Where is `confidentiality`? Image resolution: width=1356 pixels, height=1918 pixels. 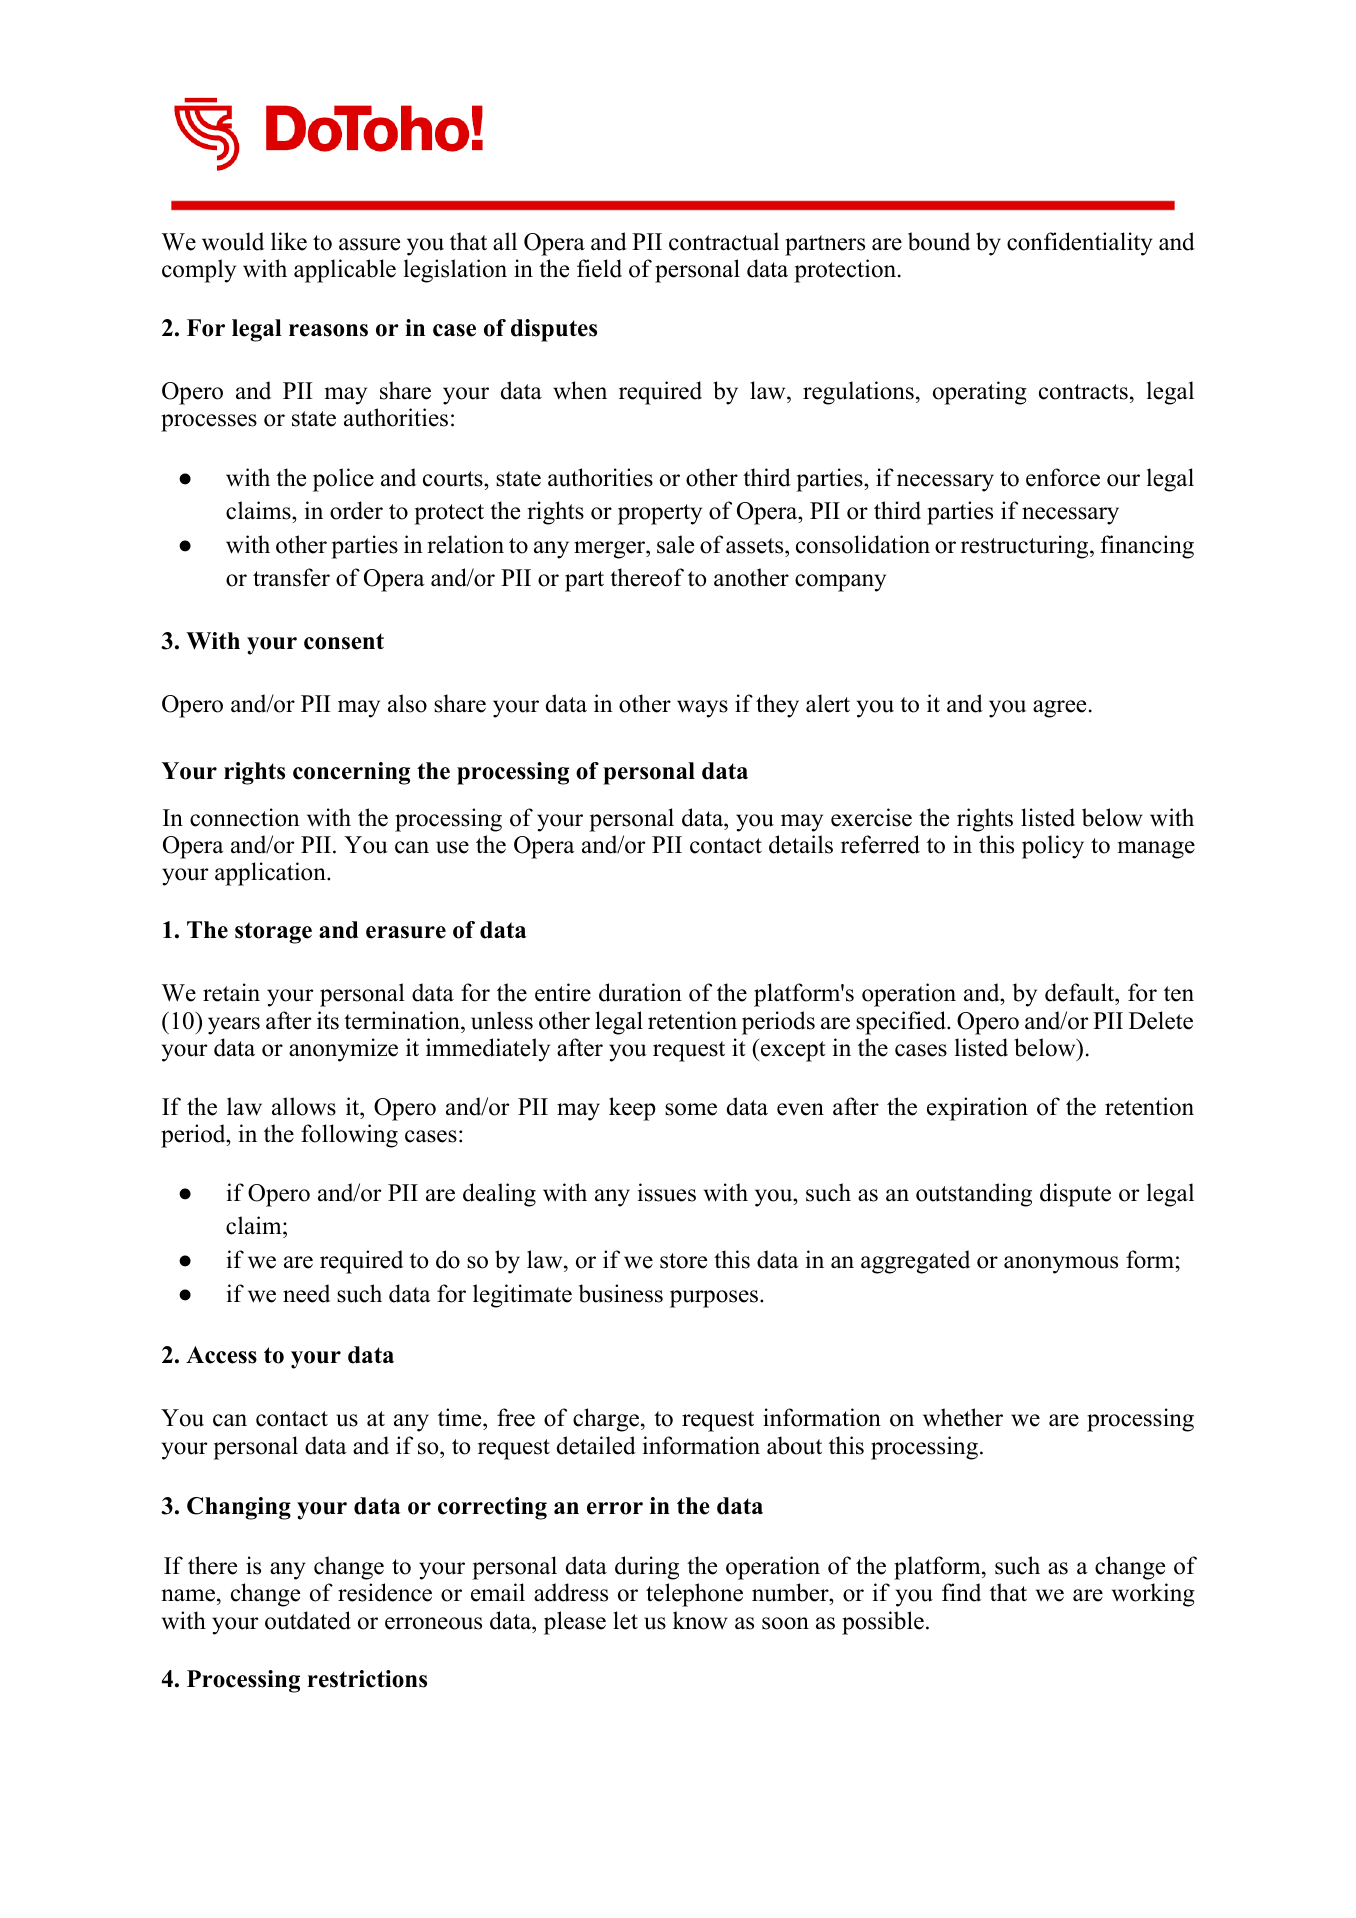
confidentiality is located at coordinates (1080, 244).
